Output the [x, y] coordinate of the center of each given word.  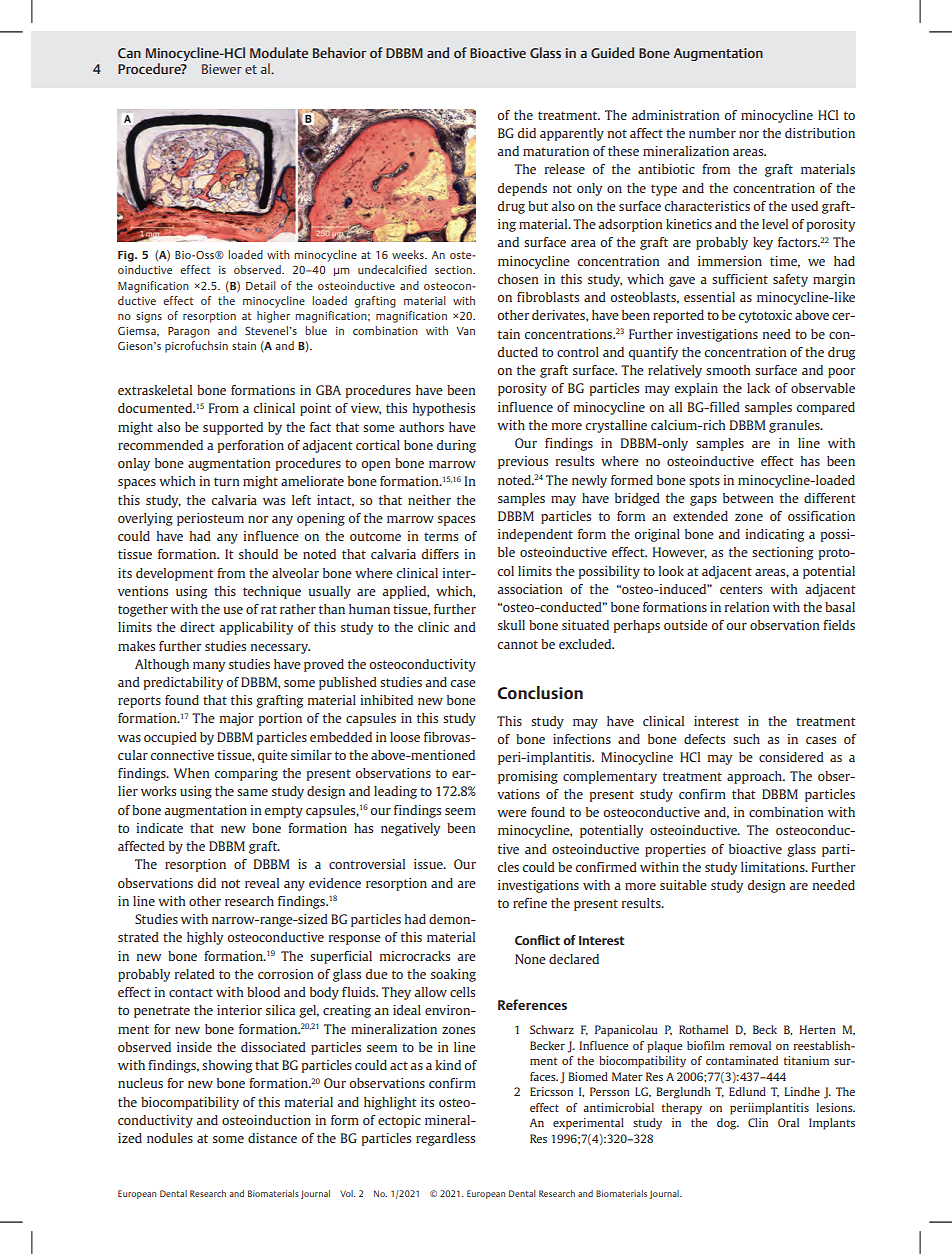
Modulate [279, 52]
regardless [445, 1139]
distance [272, 1138]
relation [747, 607]
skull [511, 625]
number [712, 133]
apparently [572, 134]
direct [197, 627]
